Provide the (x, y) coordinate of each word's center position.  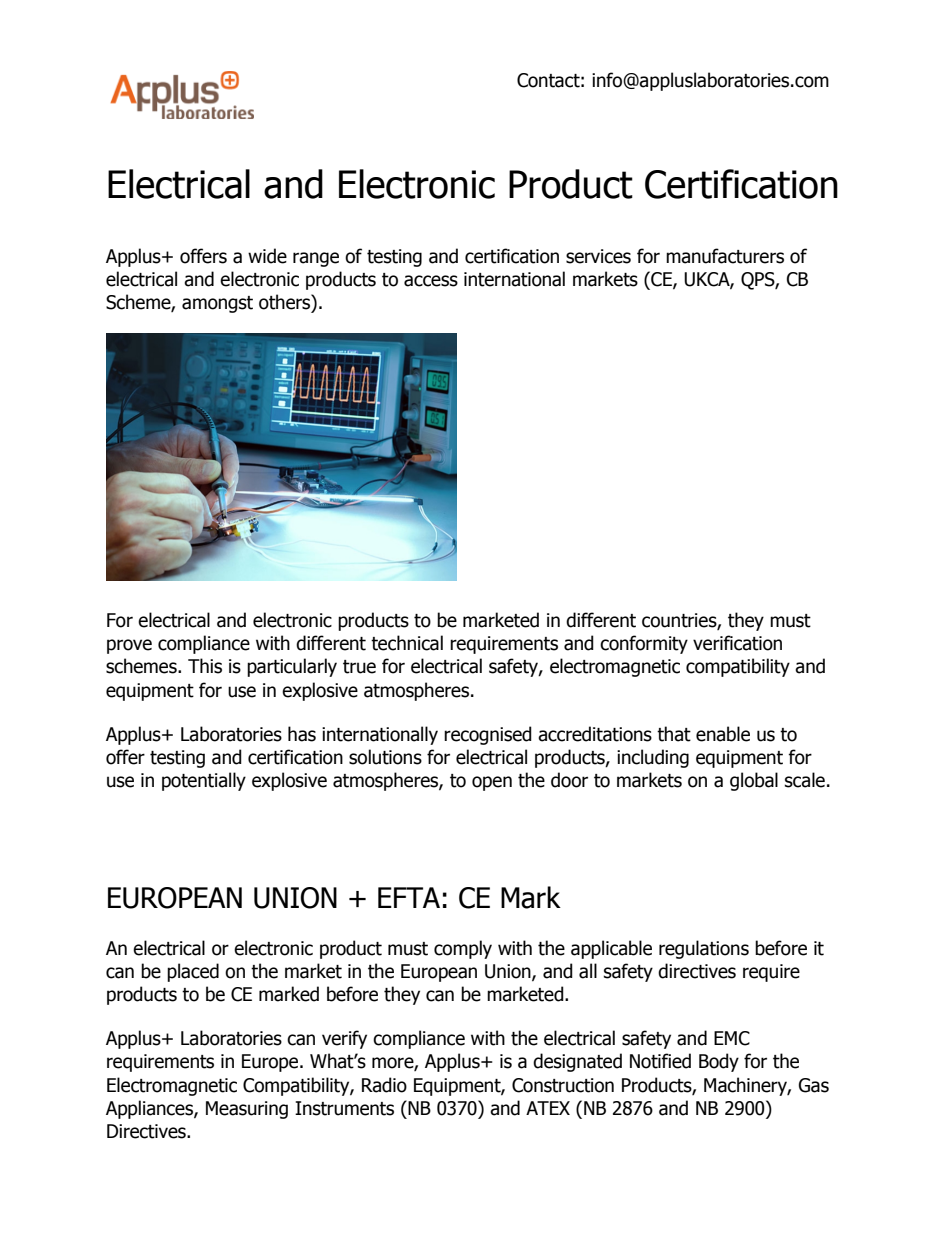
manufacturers (725, 256)
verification (737, 643)
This (205, 666)
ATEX (548, 1108)
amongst (217, 304)
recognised (488, 735)
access (431, 281)
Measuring (247, 1110)
